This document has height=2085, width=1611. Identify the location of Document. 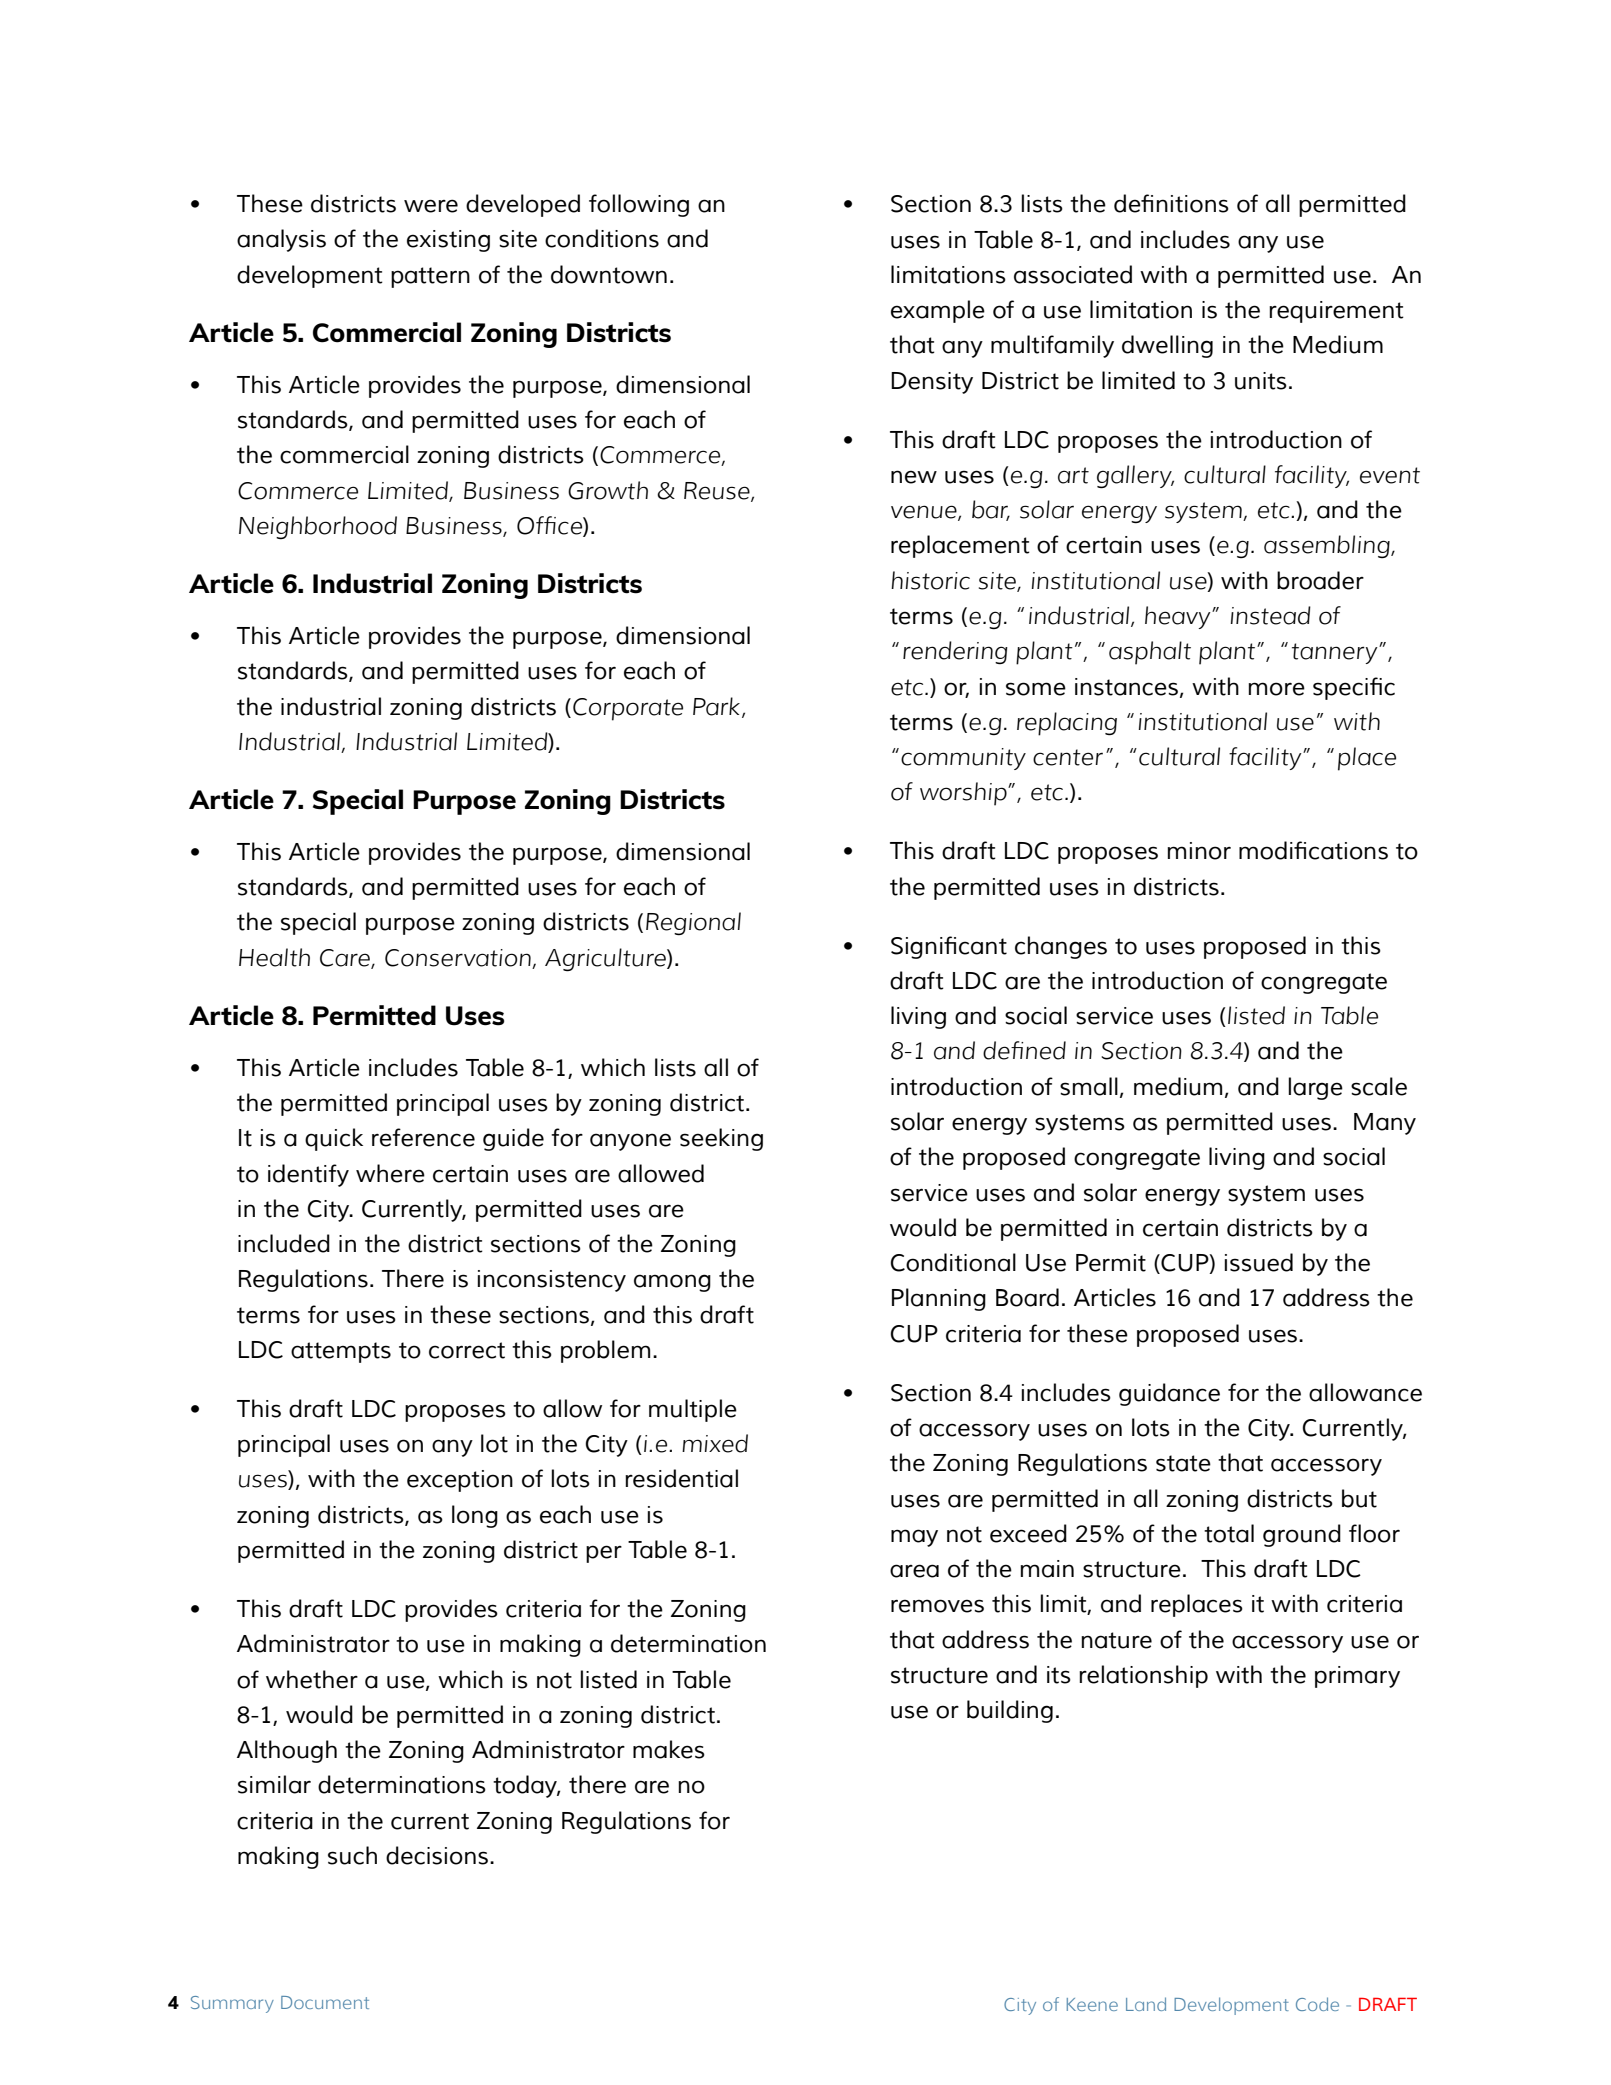
(325, 2002).
